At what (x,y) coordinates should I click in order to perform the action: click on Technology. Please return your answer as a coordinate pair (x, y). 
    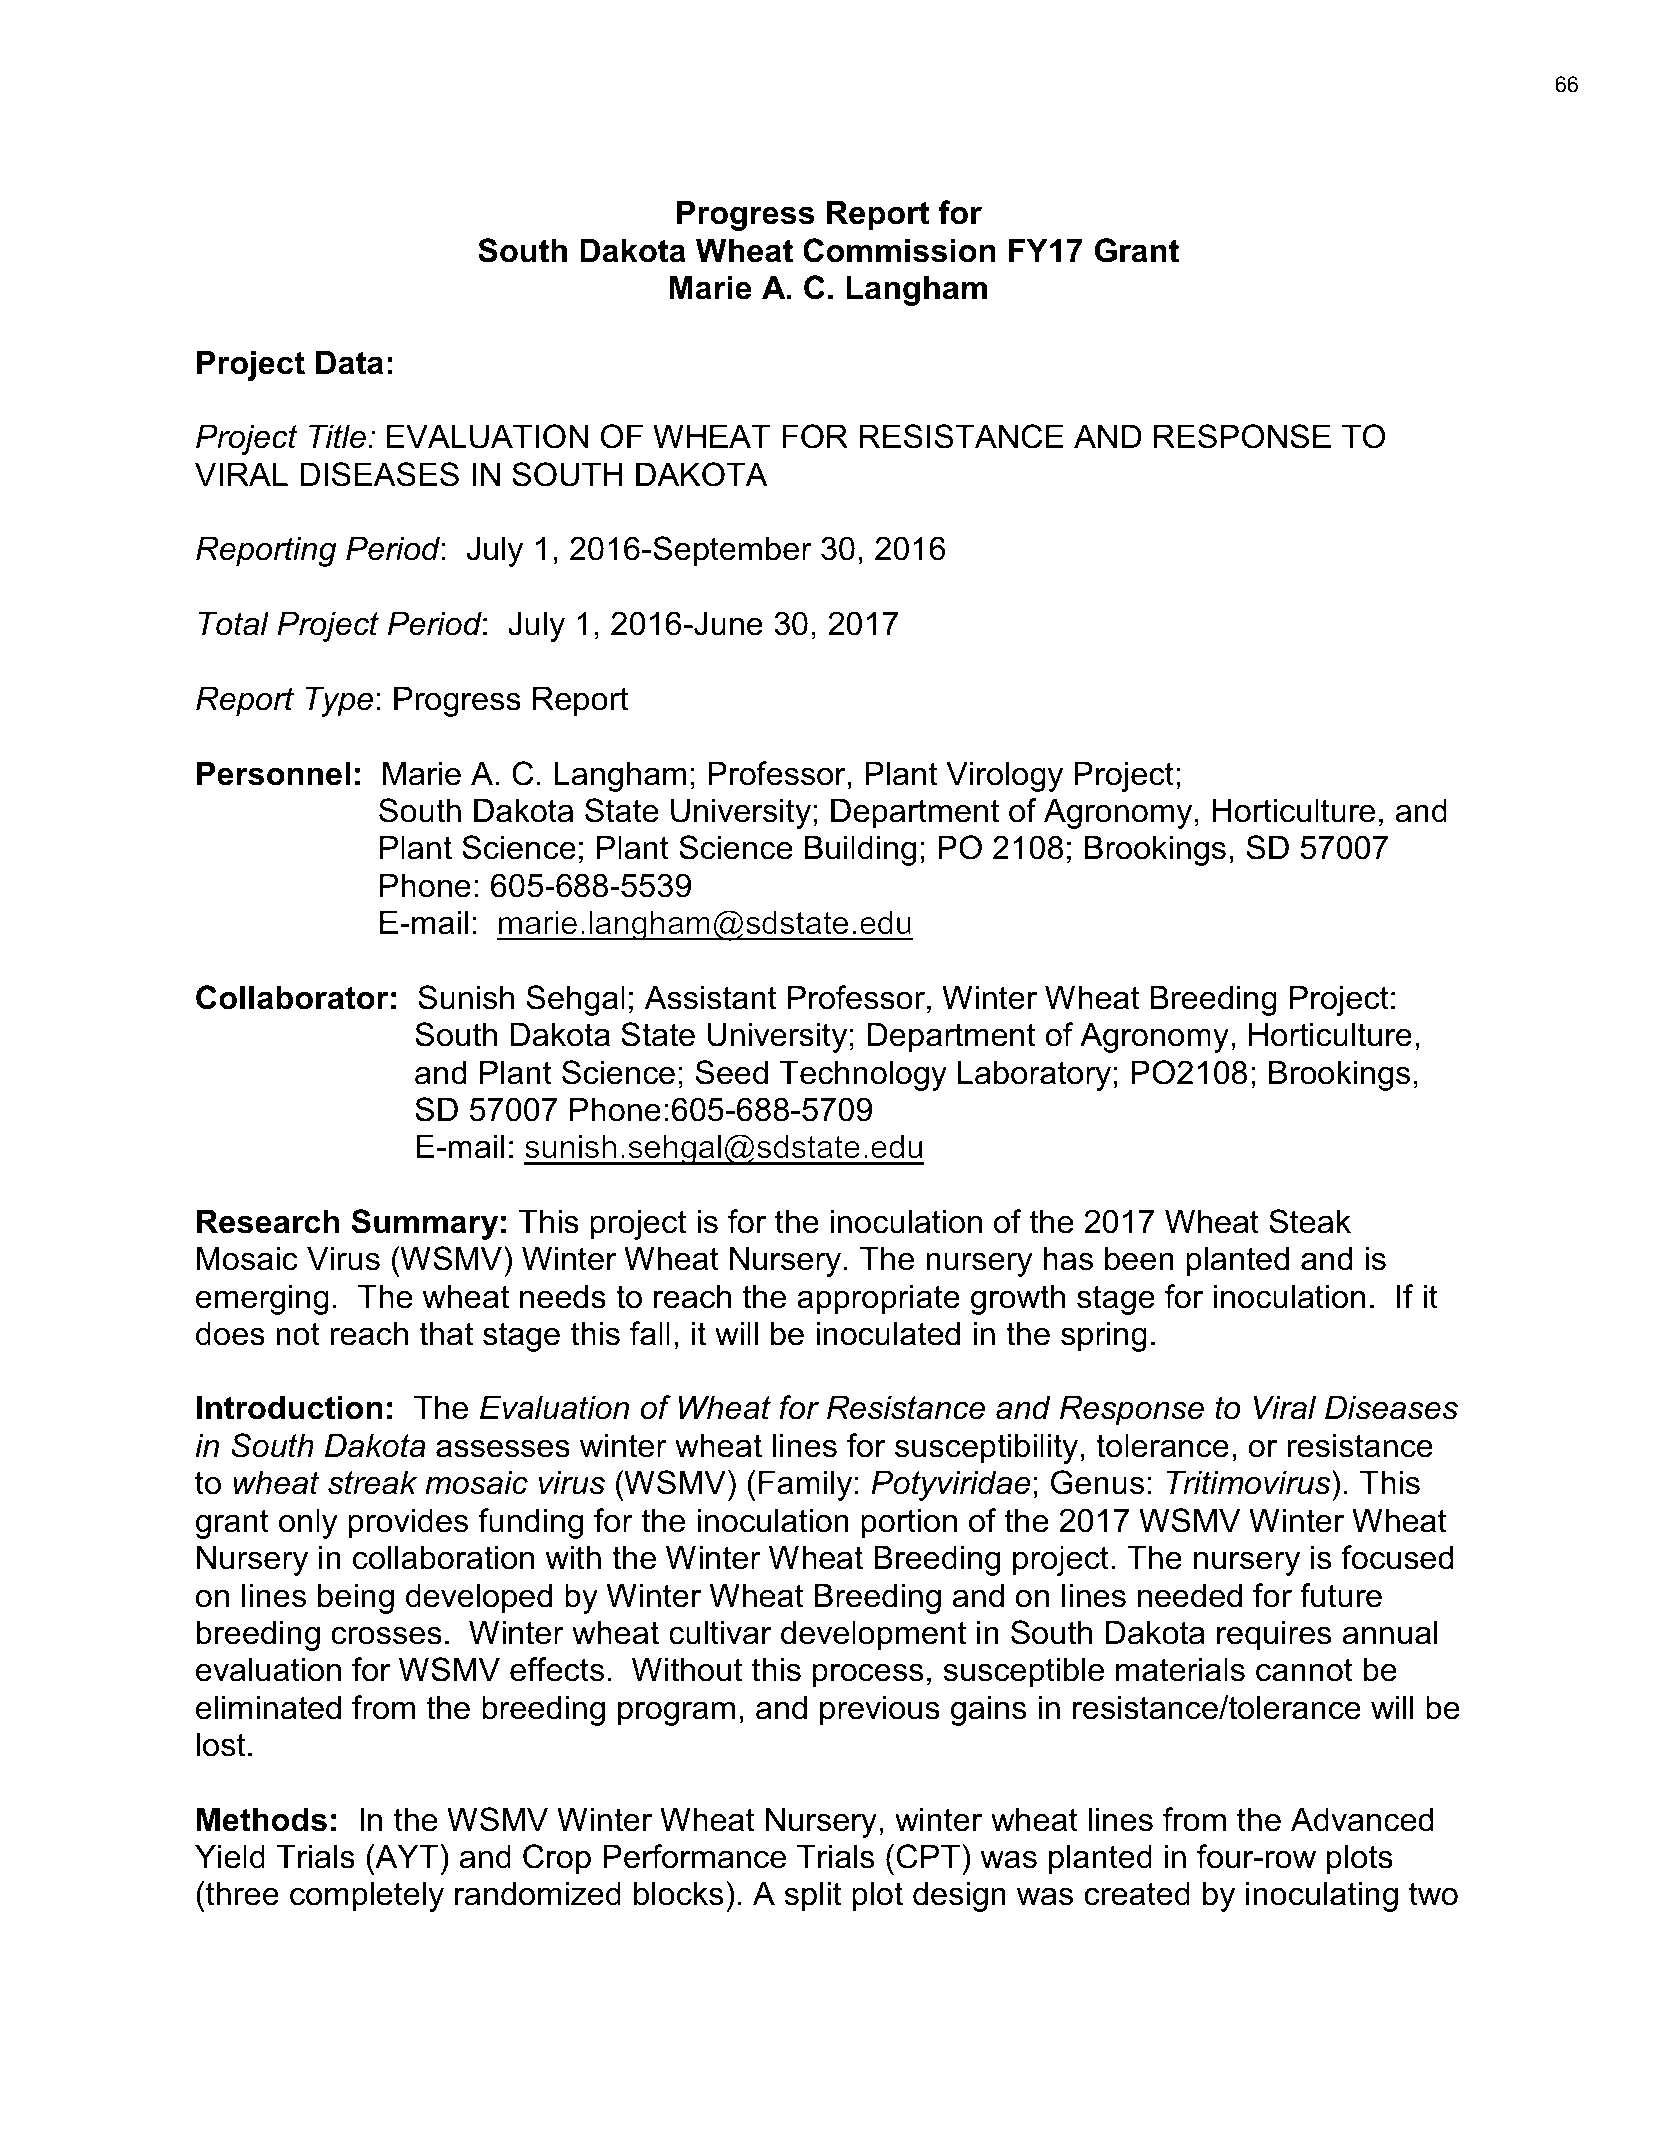
    Looking at the image, I should click on (863, 1075).
